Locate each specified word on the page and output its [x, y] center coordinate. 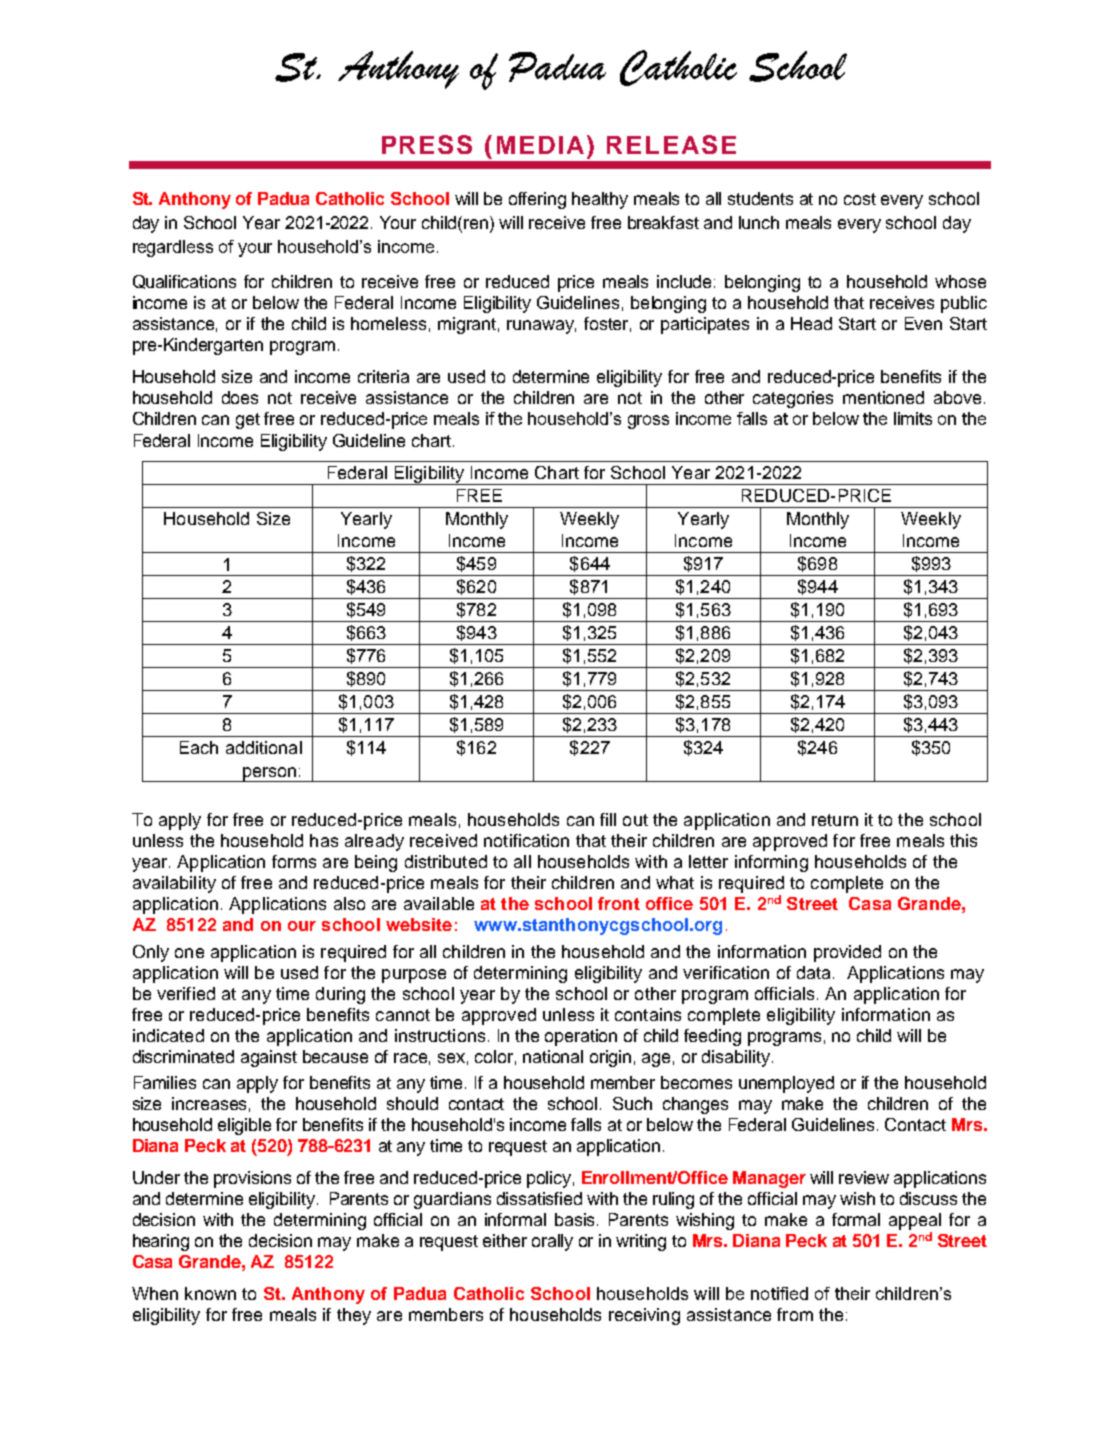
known [210, 1293]
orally [552, 1242]
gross [648, 422]
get [248, 421]
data [813, 972]
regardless [173, 248]
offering [537, 200]
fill [608, 819]
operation [581, 1037]
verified [186, 993]
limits [913, 418]
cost [860, 199]
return [835, 820]
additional [264, 747]
